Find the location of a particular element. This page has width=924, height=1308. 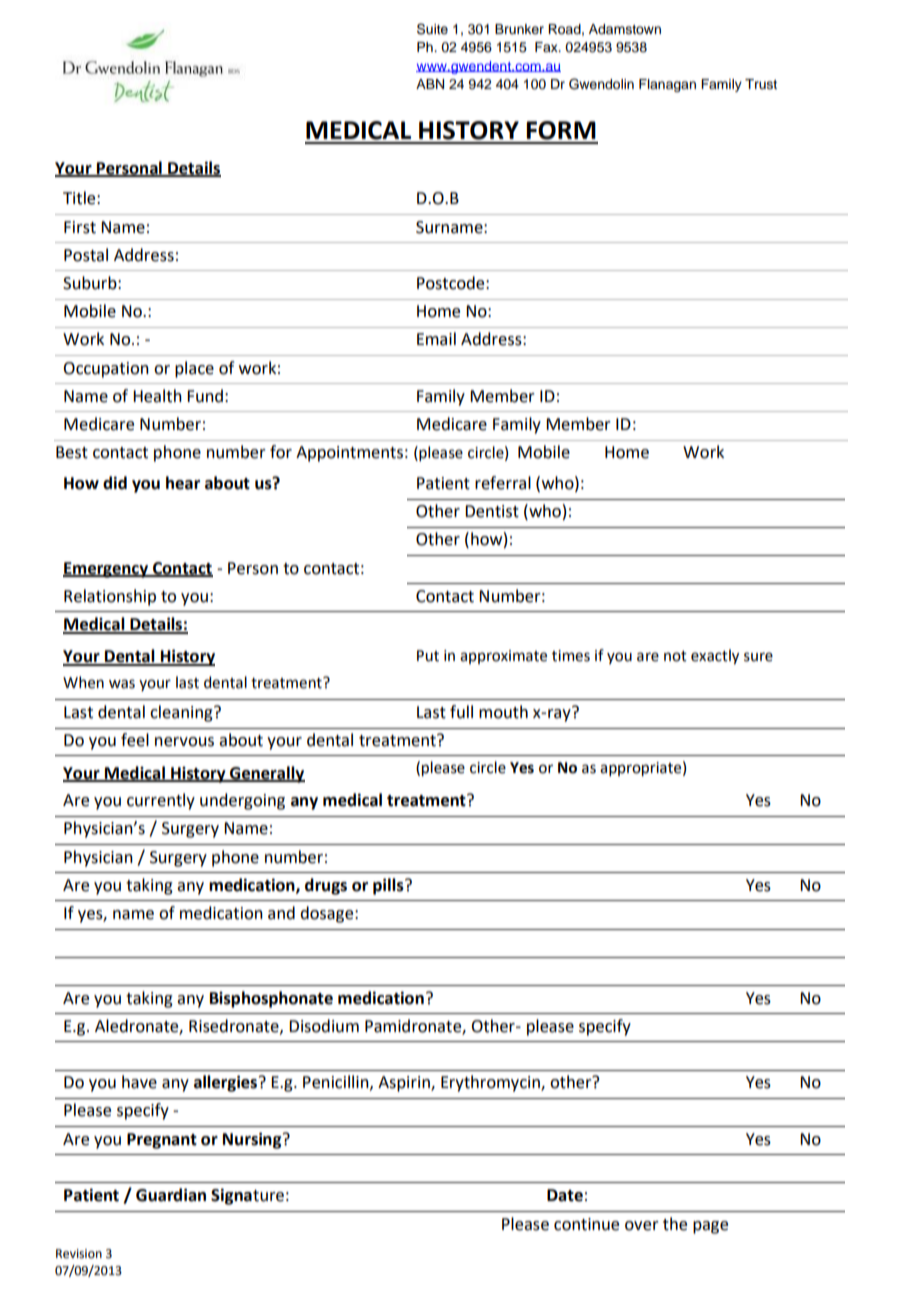

not is located at coordinates (675, 656).
